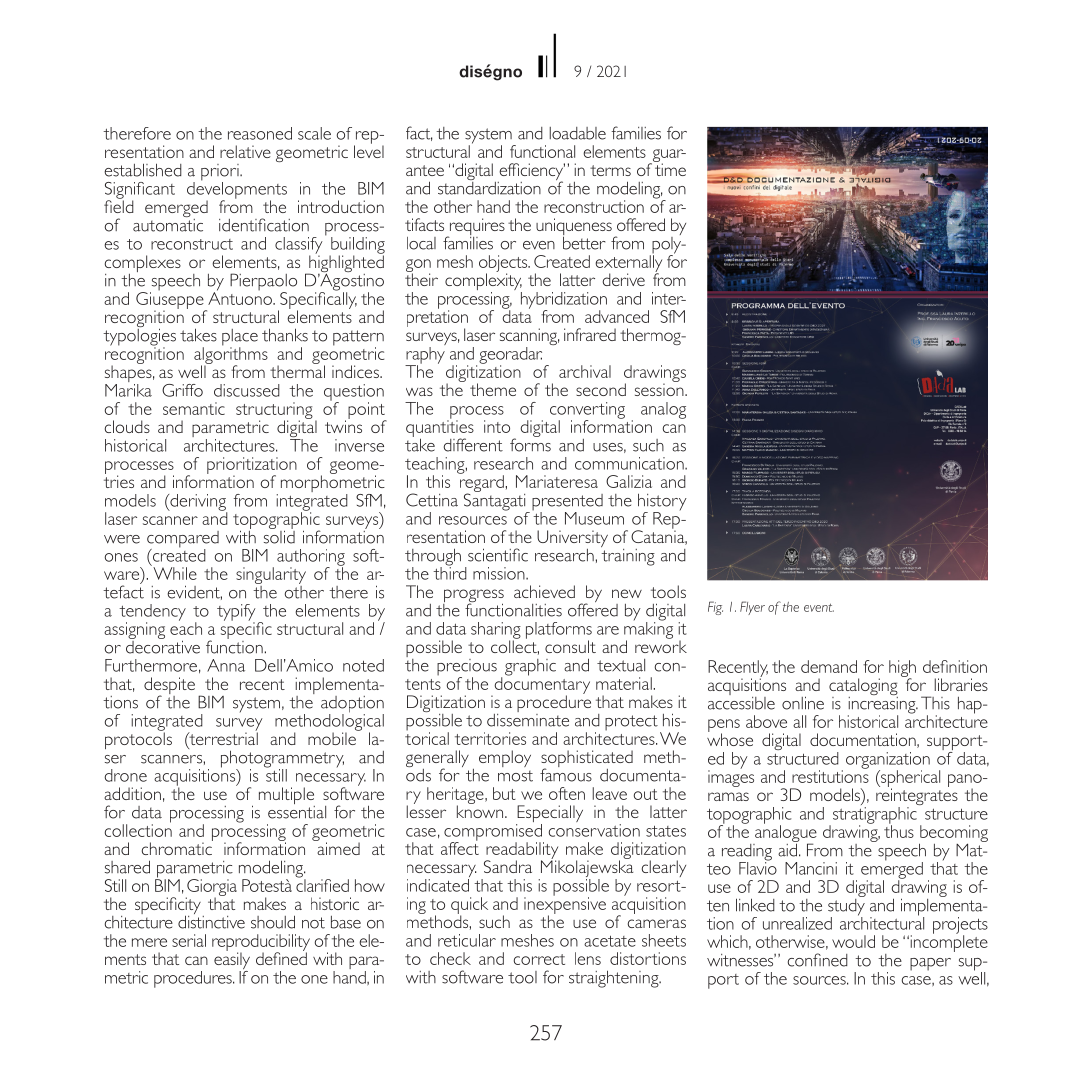 The image size is (1092, 1092). What do you see at coordinates (531, 173) in the screenshot?
I see `efficiency` at bounding box center [531, 173].
